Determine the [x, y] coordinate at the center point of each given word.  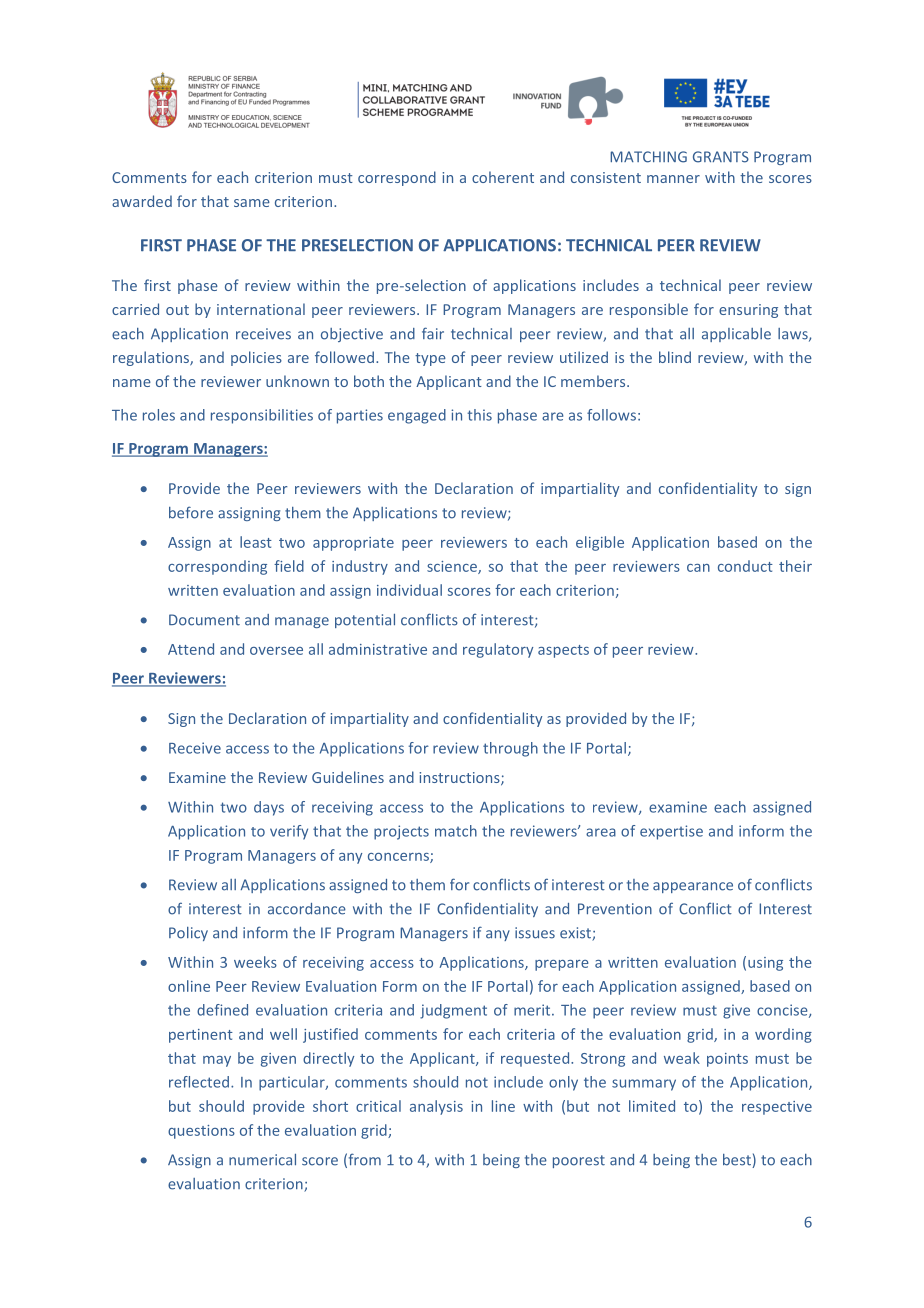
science [453, 567]
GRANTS [721, 157]
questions [201, 1132]
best [738, 1161]
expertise [671, 832]
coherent [503, 177]
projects [401, 832]
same [252, 203]
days [269, 808]
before [191, 512]
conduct [745, 566]
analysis [436, 1107]
